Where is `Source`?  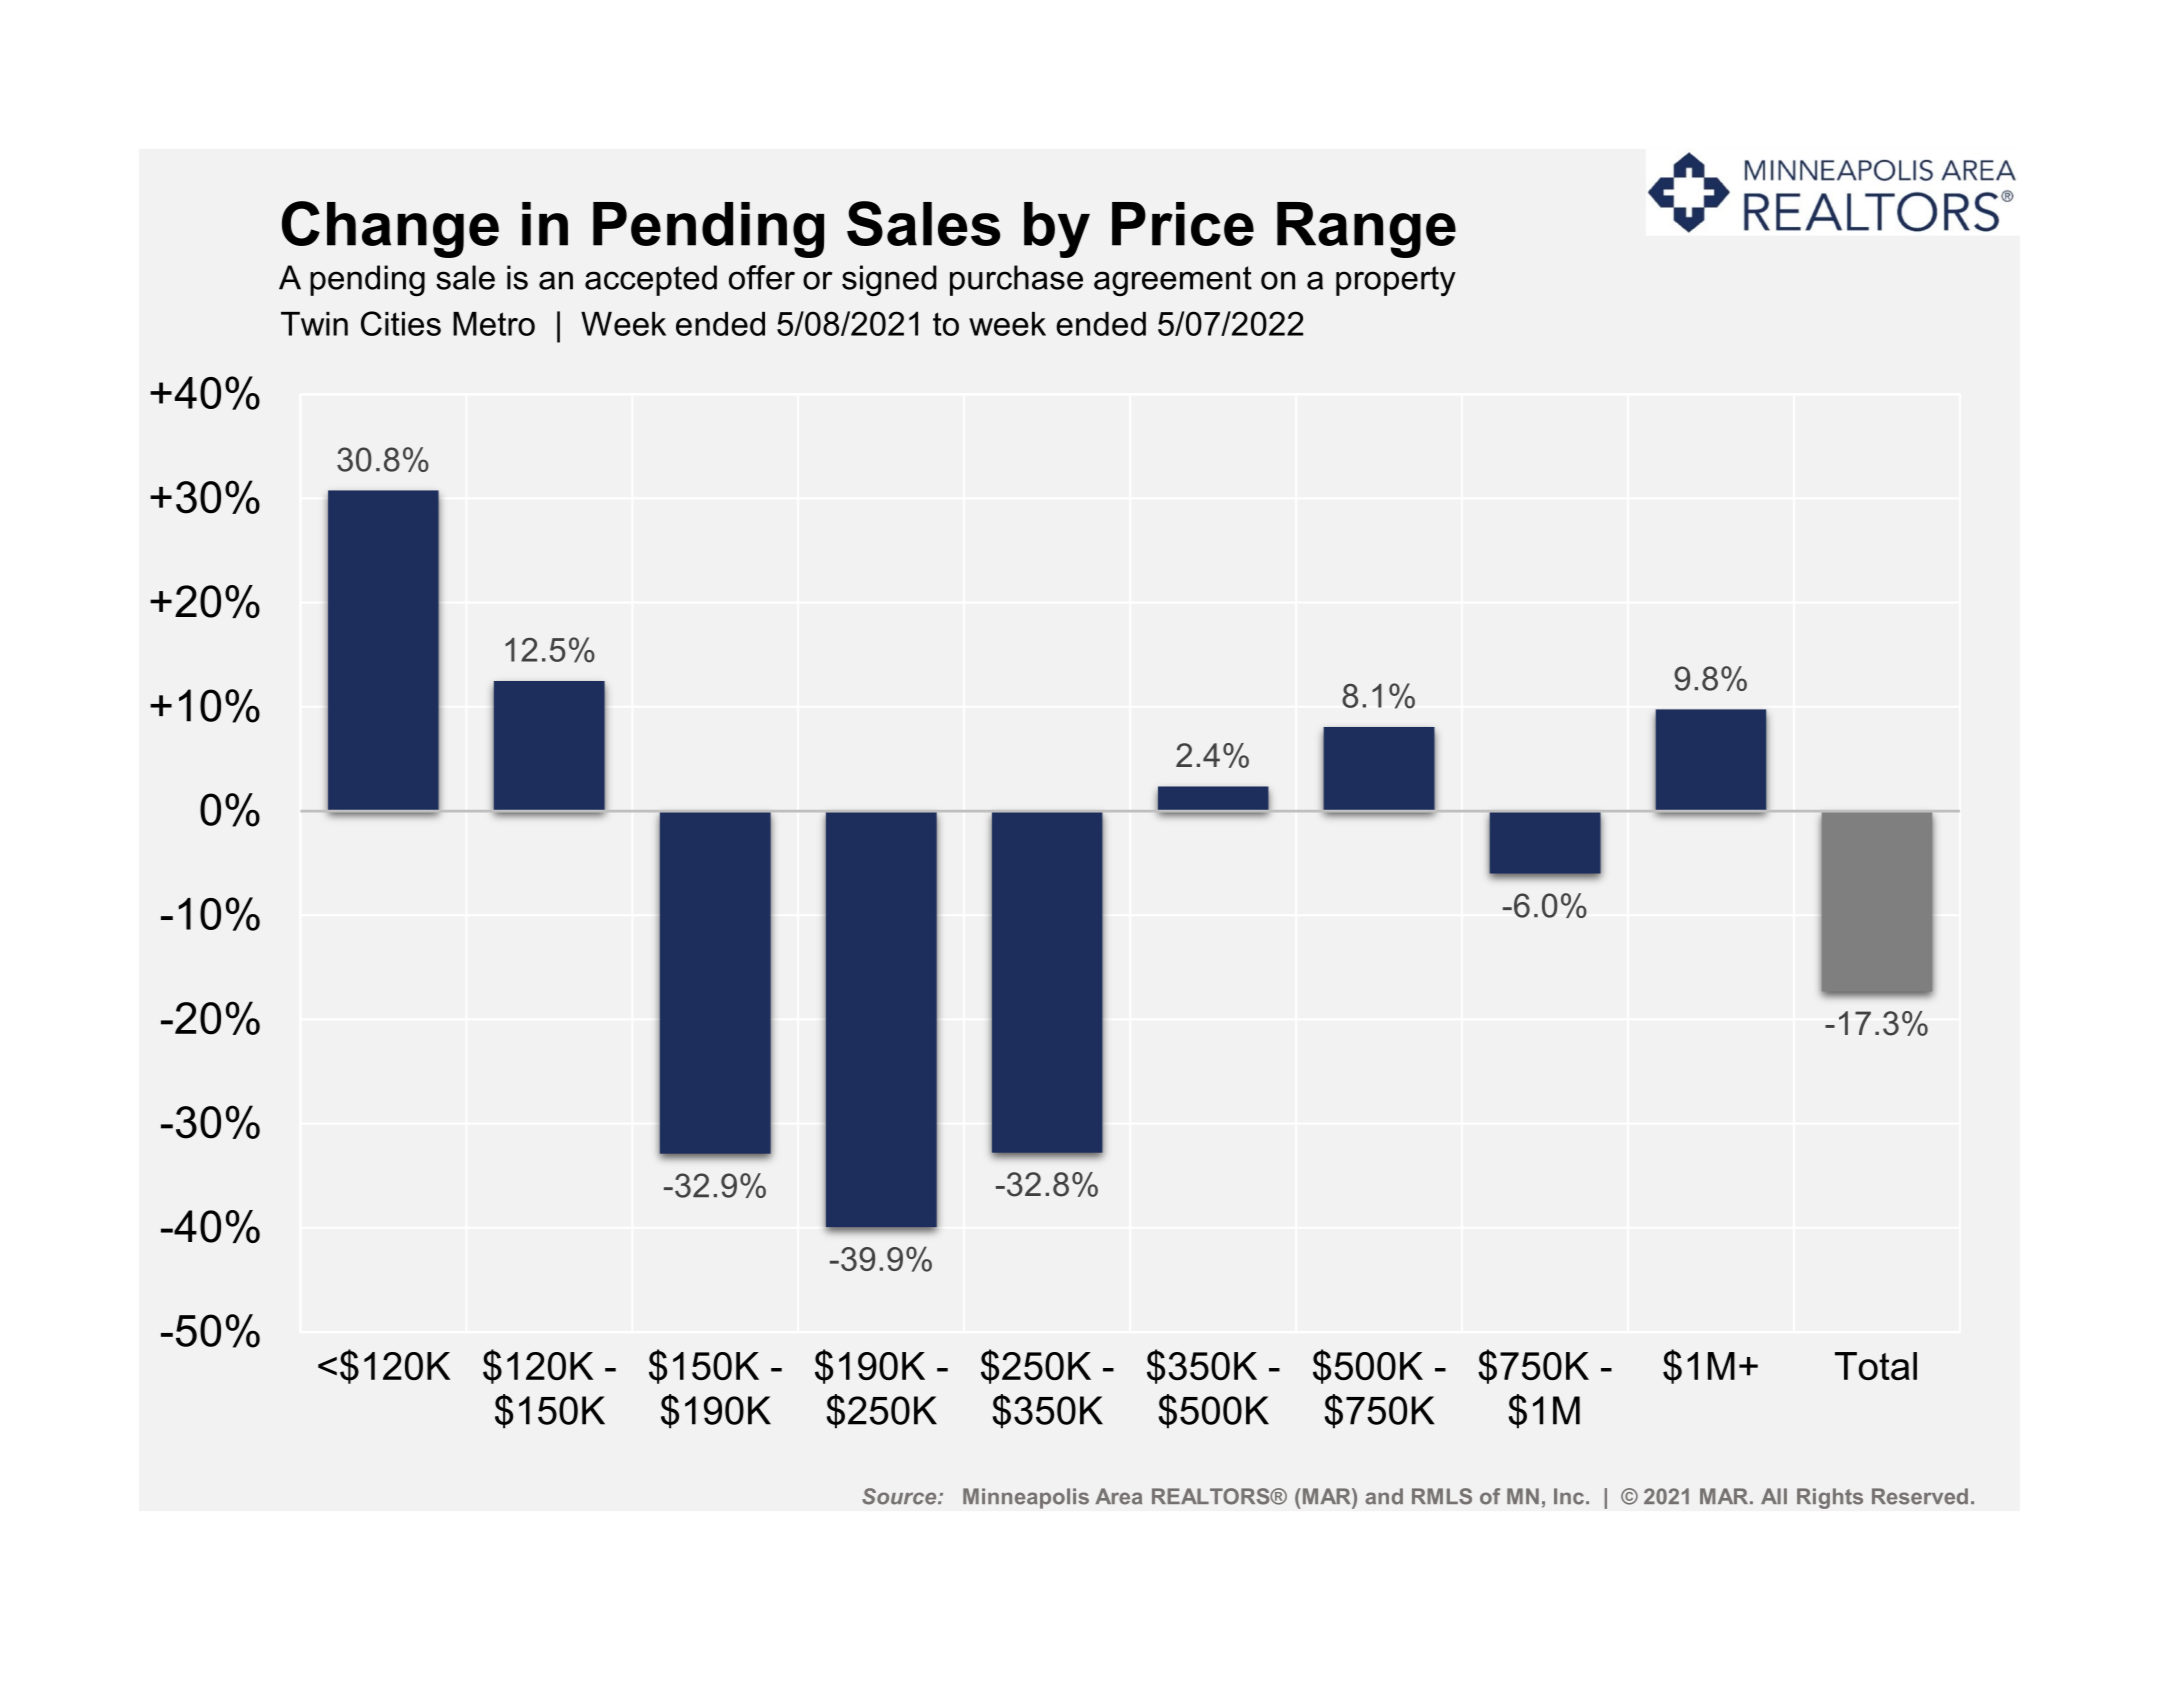 Source is located at coordinates (900, 1496).
